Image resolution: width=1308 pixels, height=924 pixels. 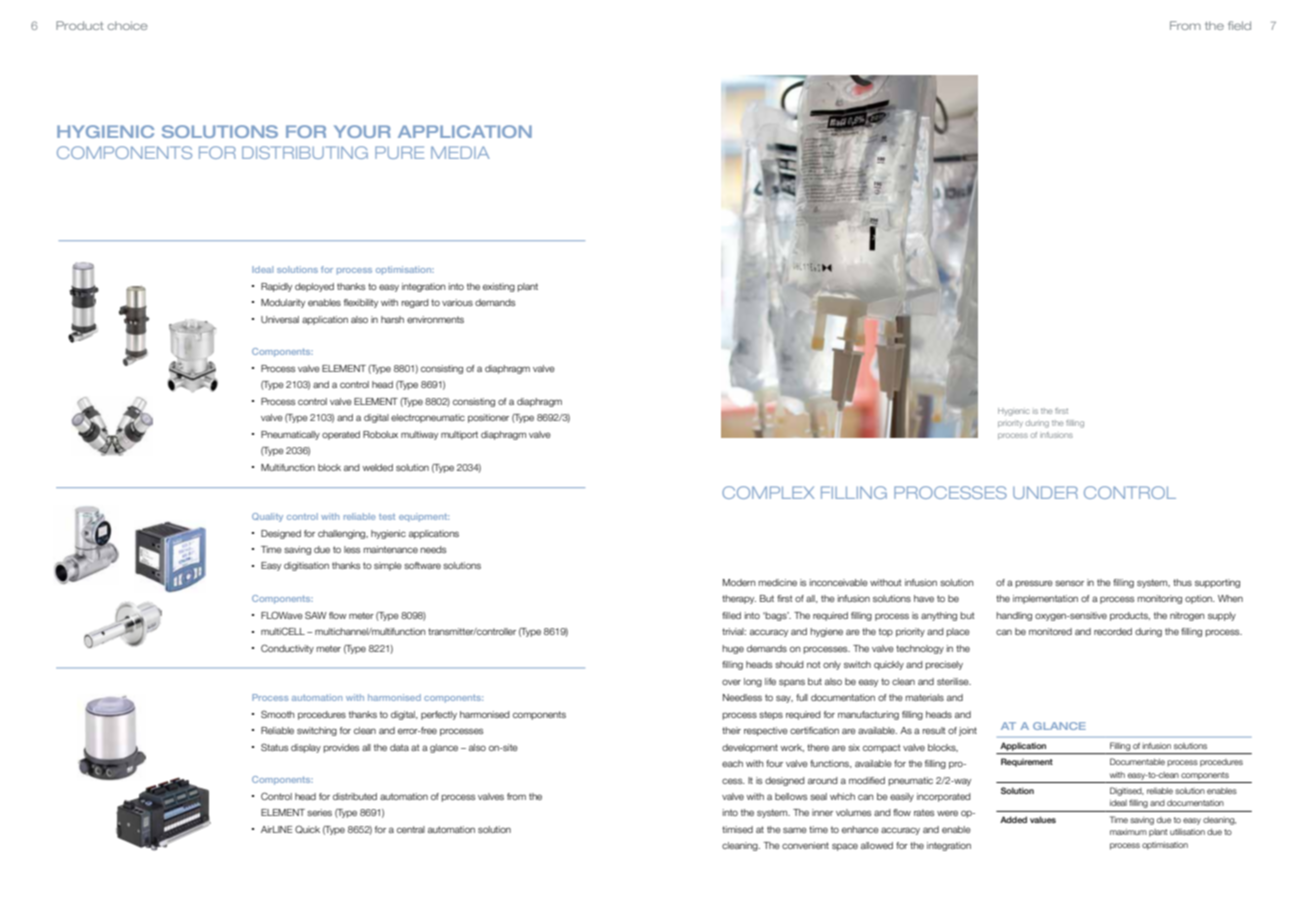 What do you see at coordinates (319, 812) in the screenshot?
I see `series` at bounding box center [319, 812].
